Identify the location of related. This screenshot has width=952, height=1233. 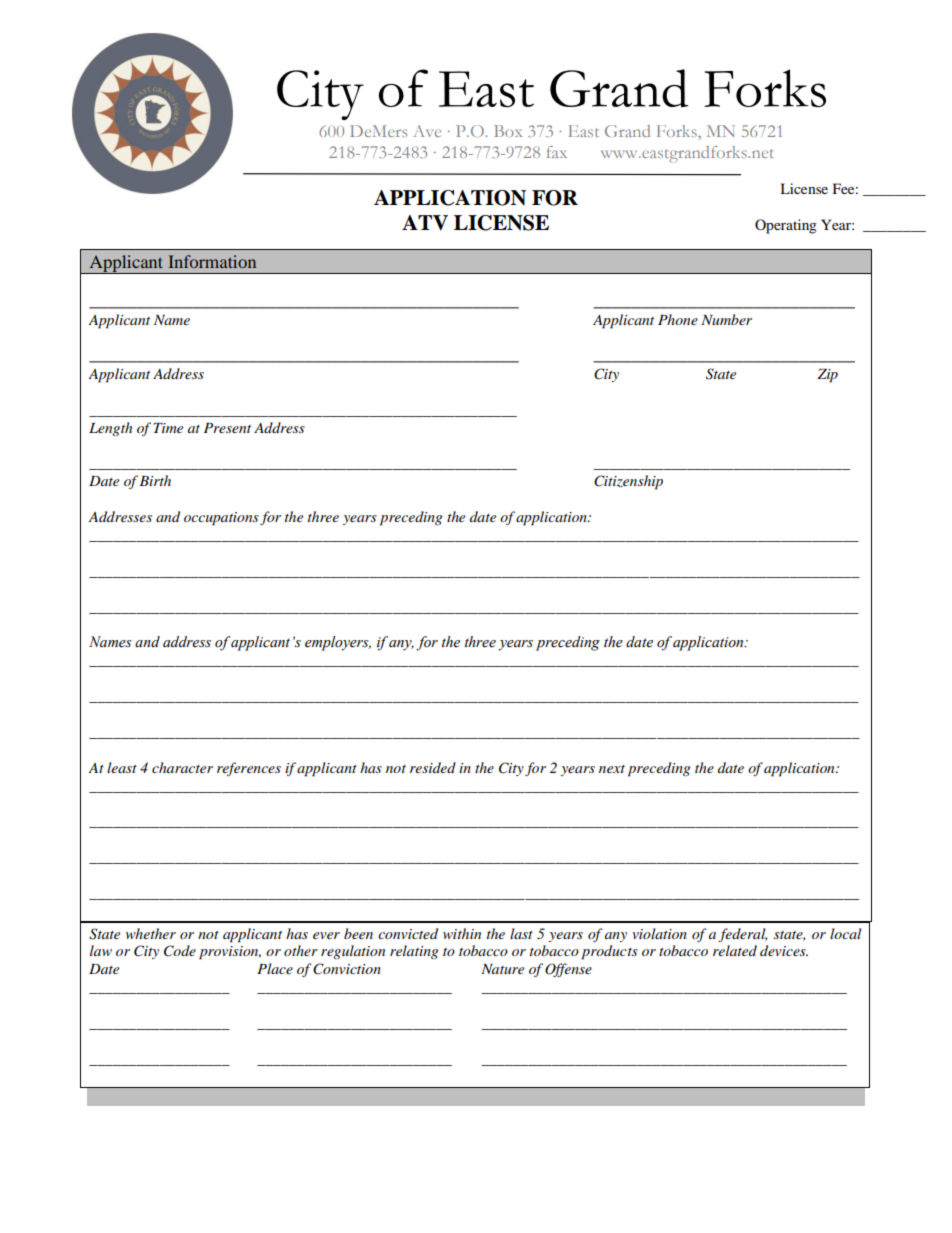
(735, 950).
